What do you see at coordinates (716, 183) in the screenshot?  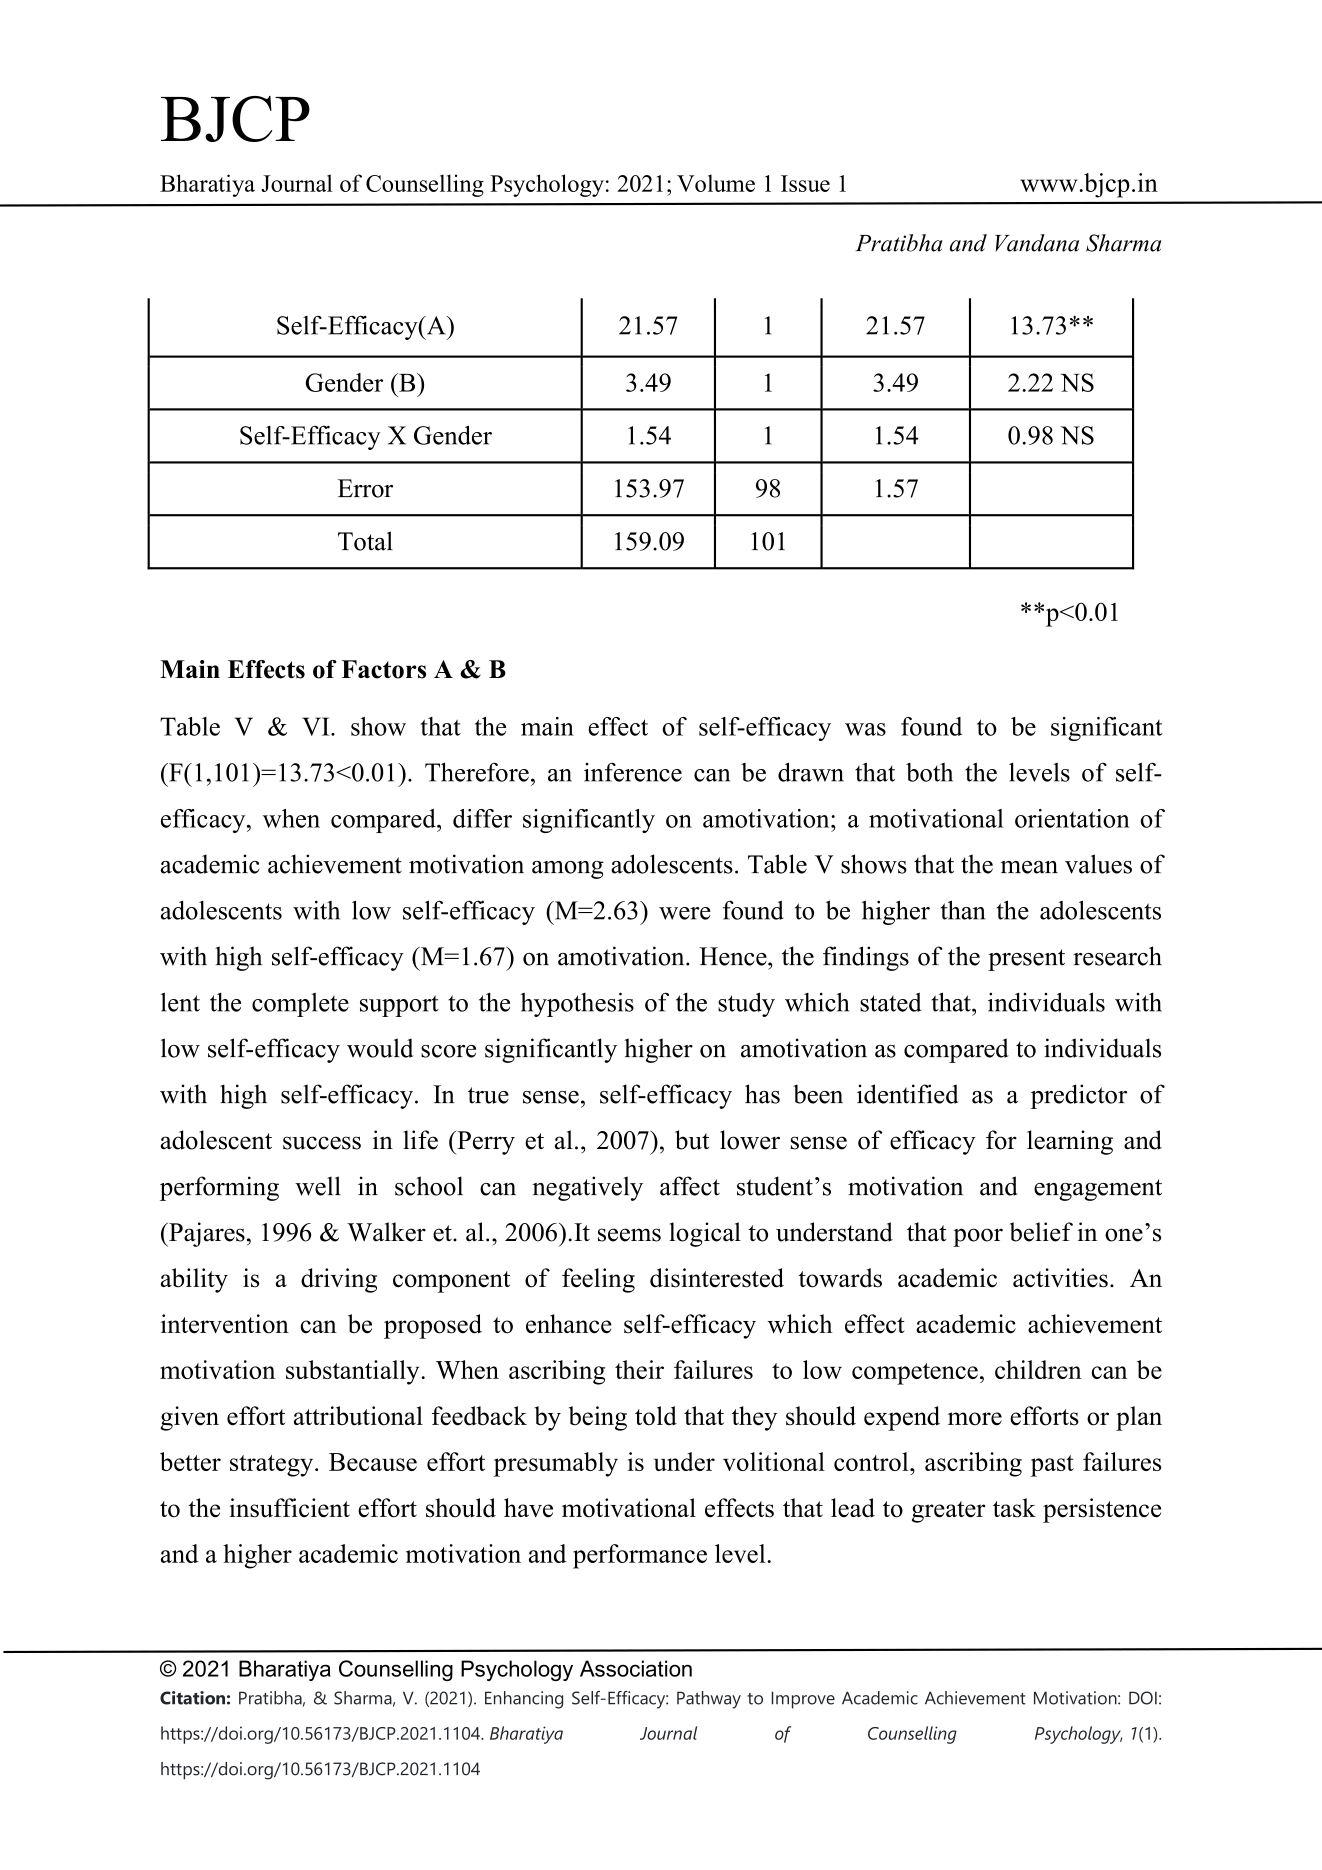 I see `Volume` at bounding box center [716, 183].
